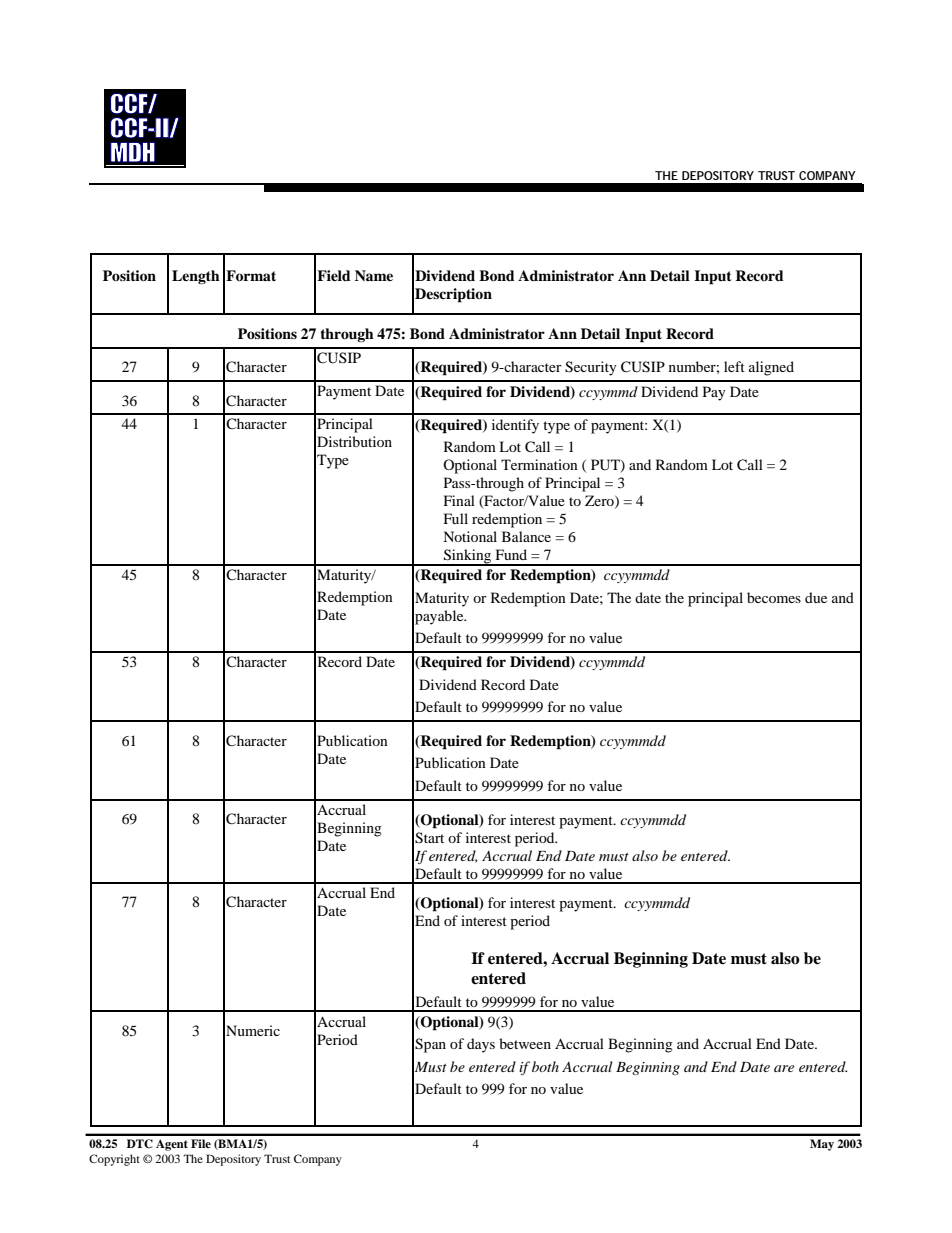 Image resolution: width=952 pixels, height=1233 pixels. Describe the element at coordinates (201, 1143) in the screenshot. I see `File` at that location.
